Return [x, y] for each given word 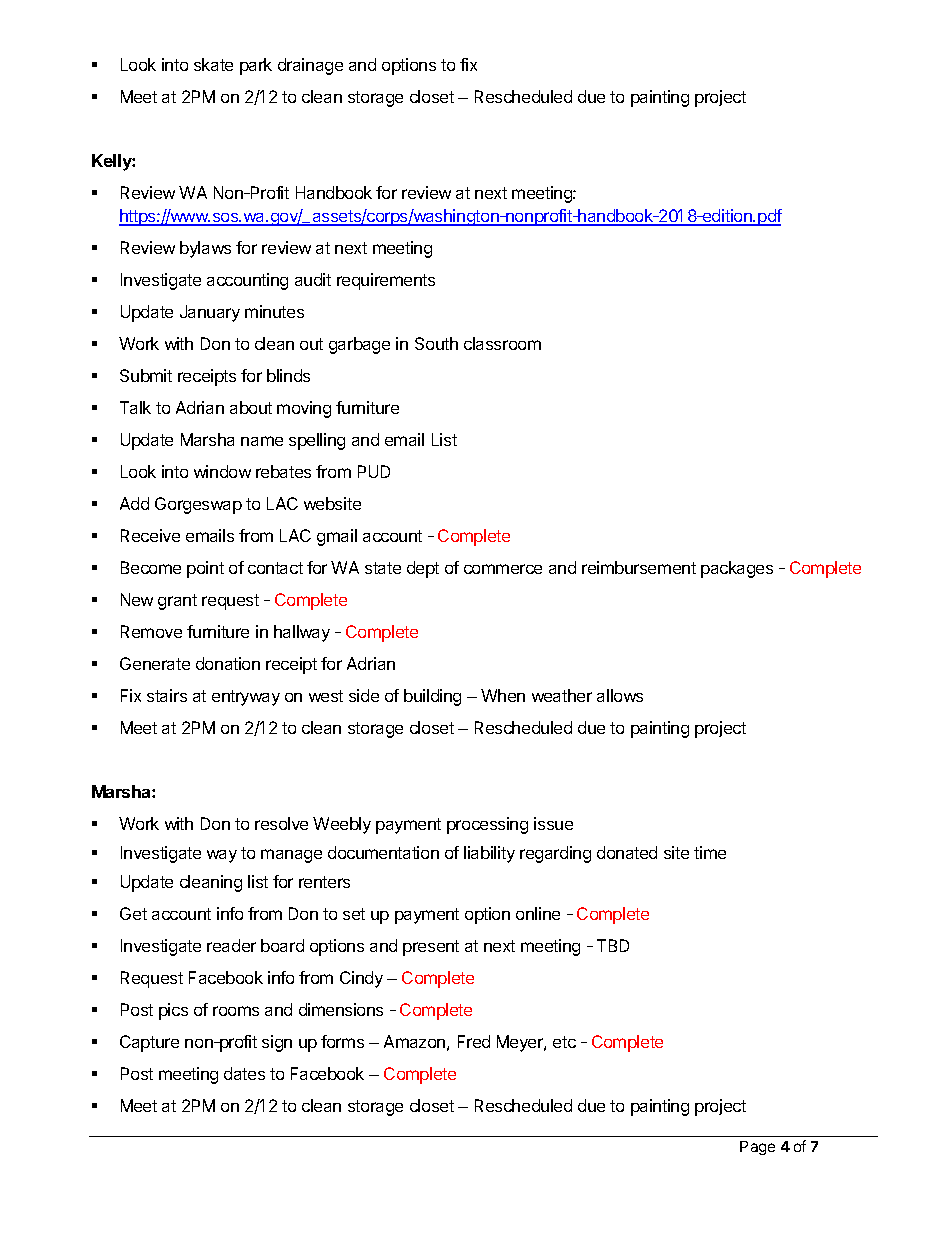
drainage [310, 66]
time [710, 852]
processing [487, 825]
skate [213, 64]
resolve [281, 823]
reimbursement [639, 567]
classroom [502, 343]
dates [244, 1073]
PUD [374, 471]
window [222, 471]
